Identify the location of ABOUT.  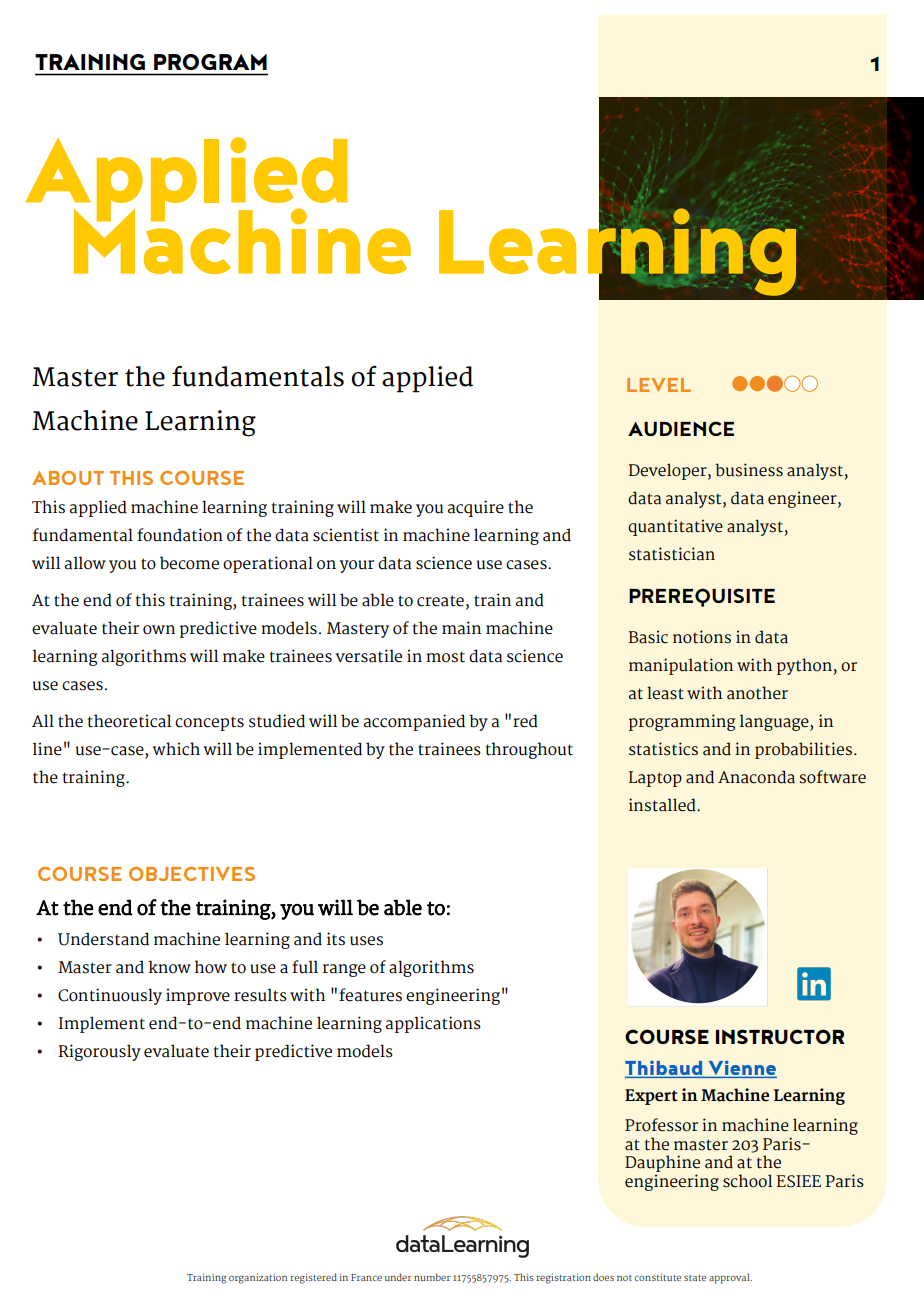
(68, 478).
